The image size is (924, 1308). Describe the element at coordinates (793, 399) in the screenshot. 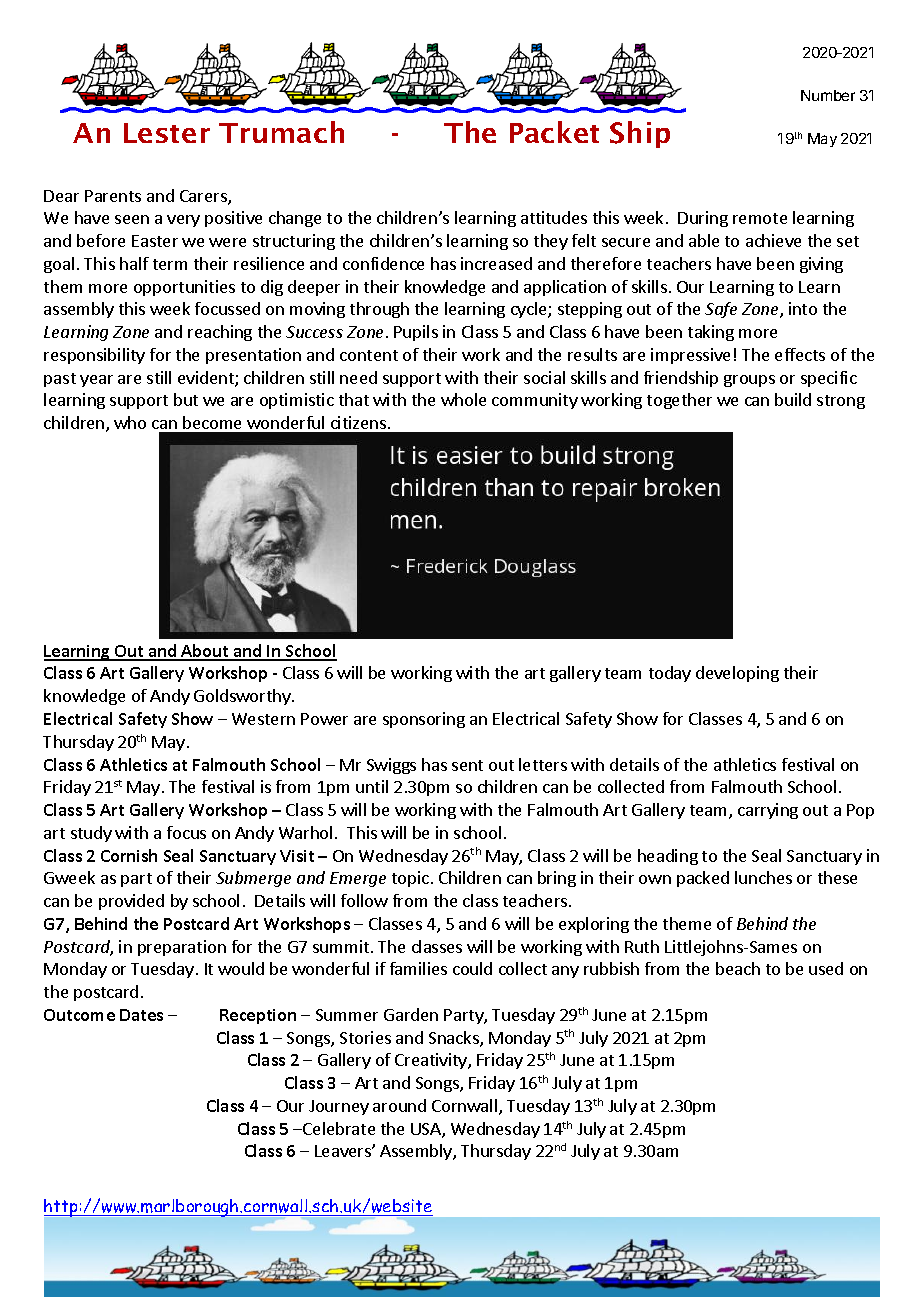

I see `build` at that location.
